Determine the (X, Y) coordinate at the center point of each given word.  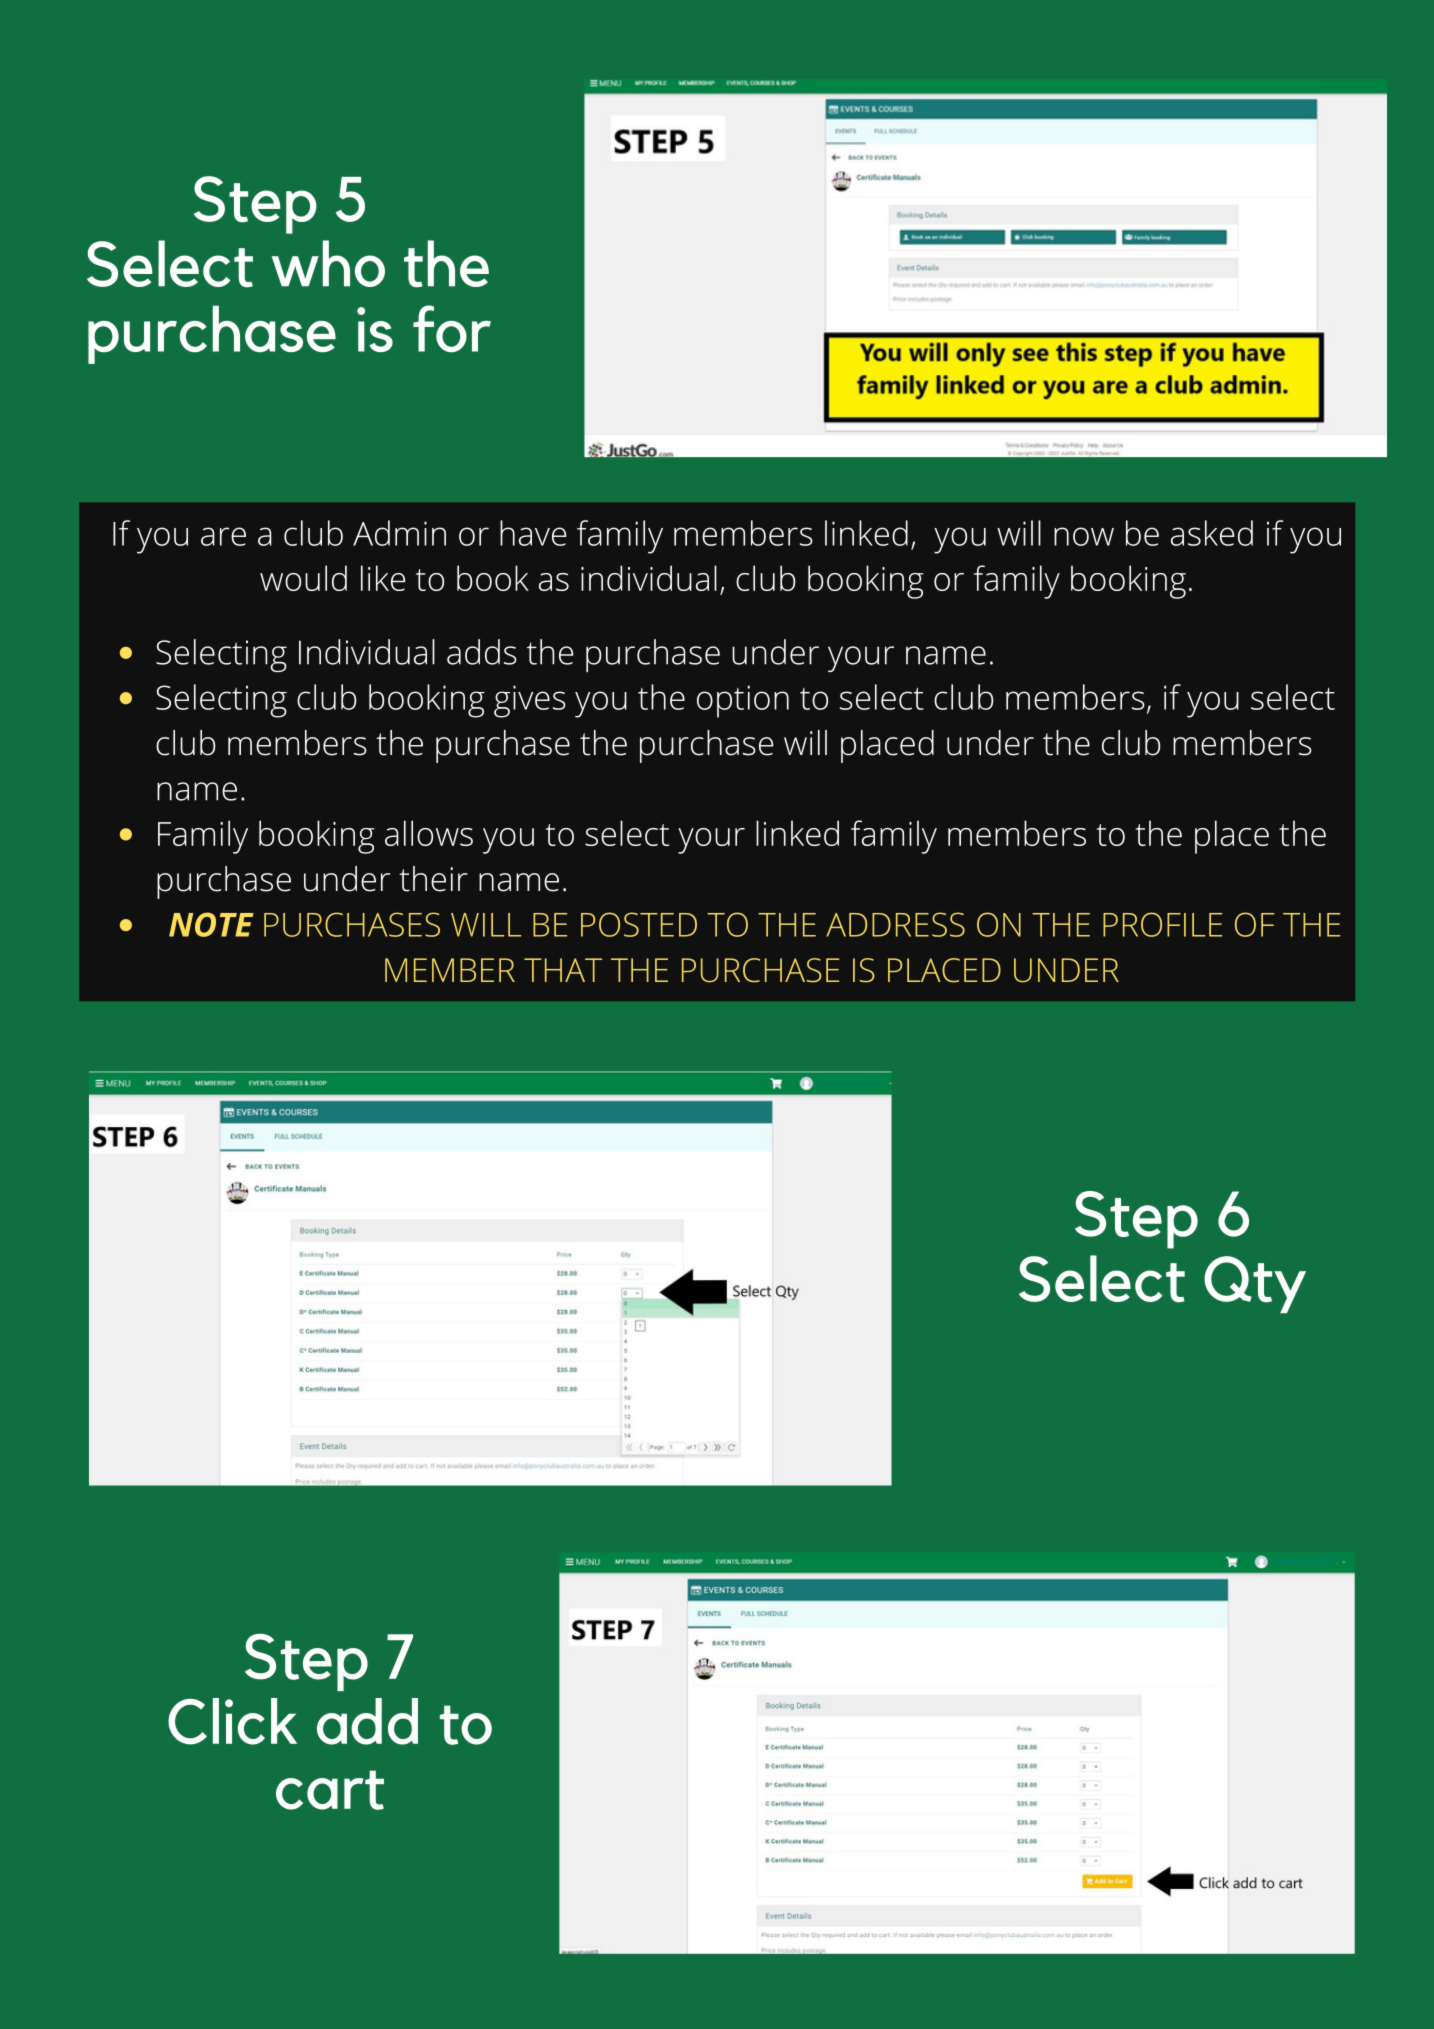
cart (330, 1790)
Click (232, 1721)
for (452, 328)
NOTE (211, 924)
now (1084, 536)
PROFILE (1162, 924)
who (328, 263)
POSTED (639, 924)
